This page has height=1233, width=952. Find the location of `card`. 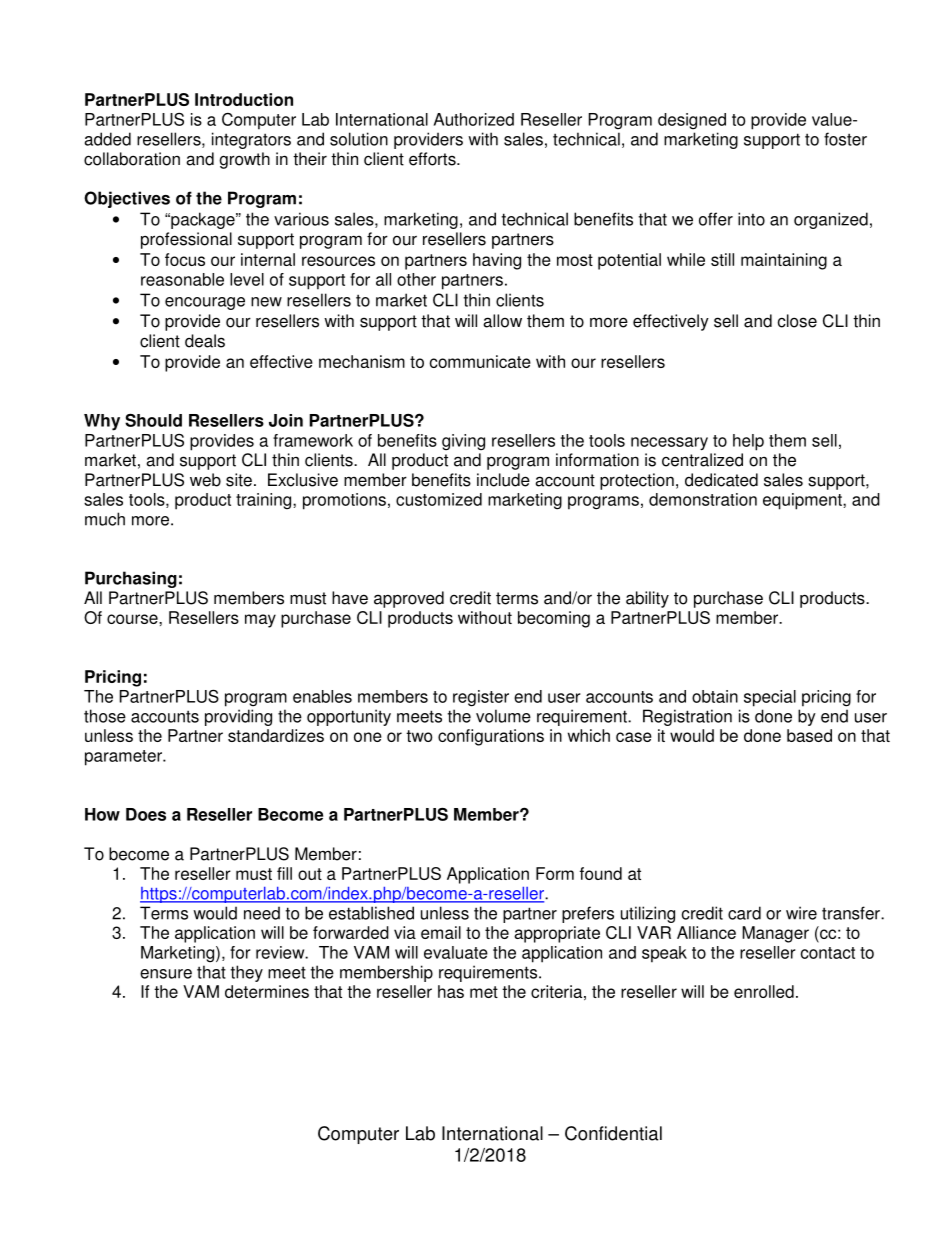

card is located at coordinates (744, 913).
